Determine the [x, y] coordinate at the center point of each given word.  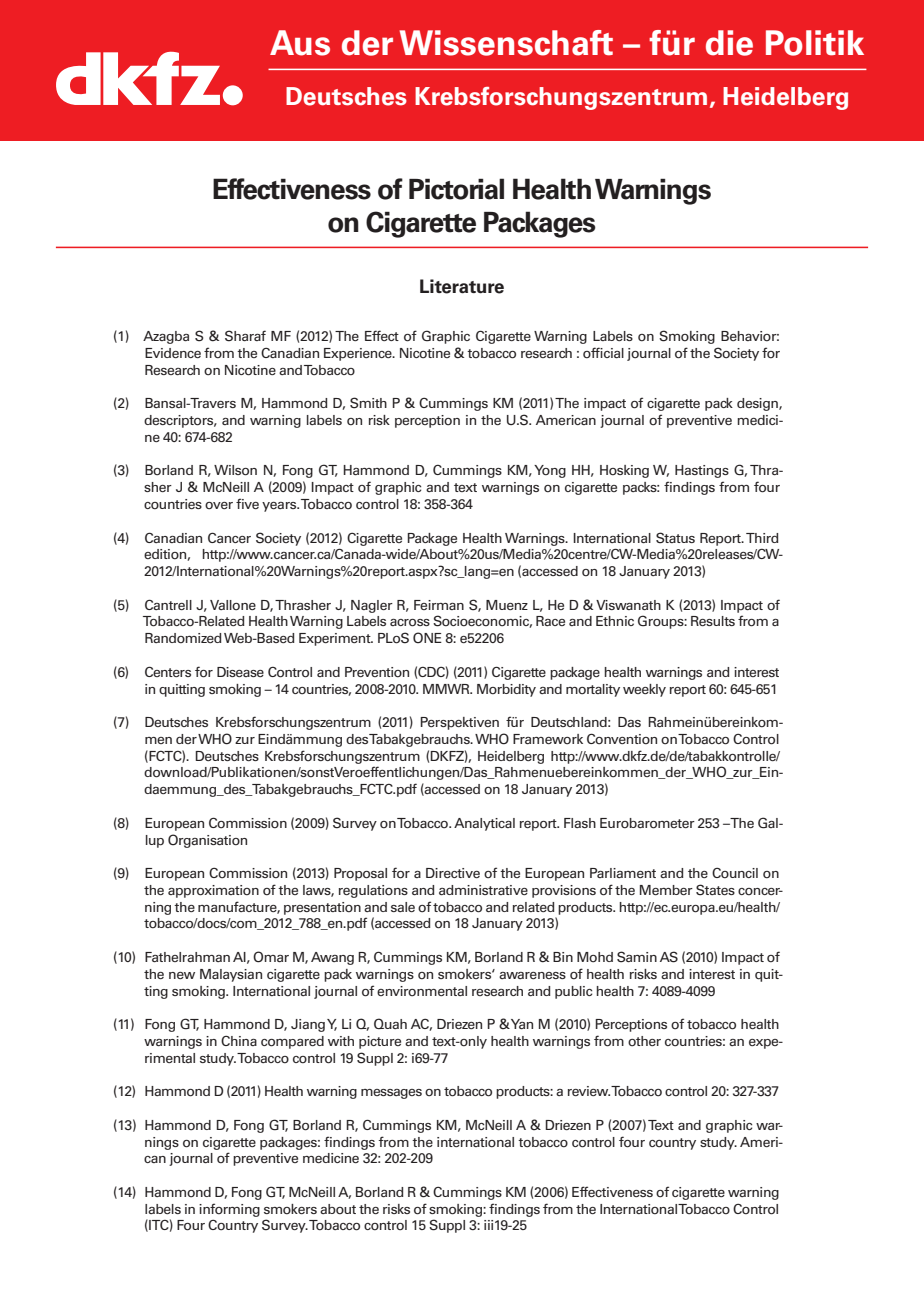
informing [229, 1210]
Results [713, 621]
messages [391, 1094]
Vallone [233, 605]
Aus [300, 43]
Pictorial [456, 189]
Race [550, 621]
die [729, 43]
